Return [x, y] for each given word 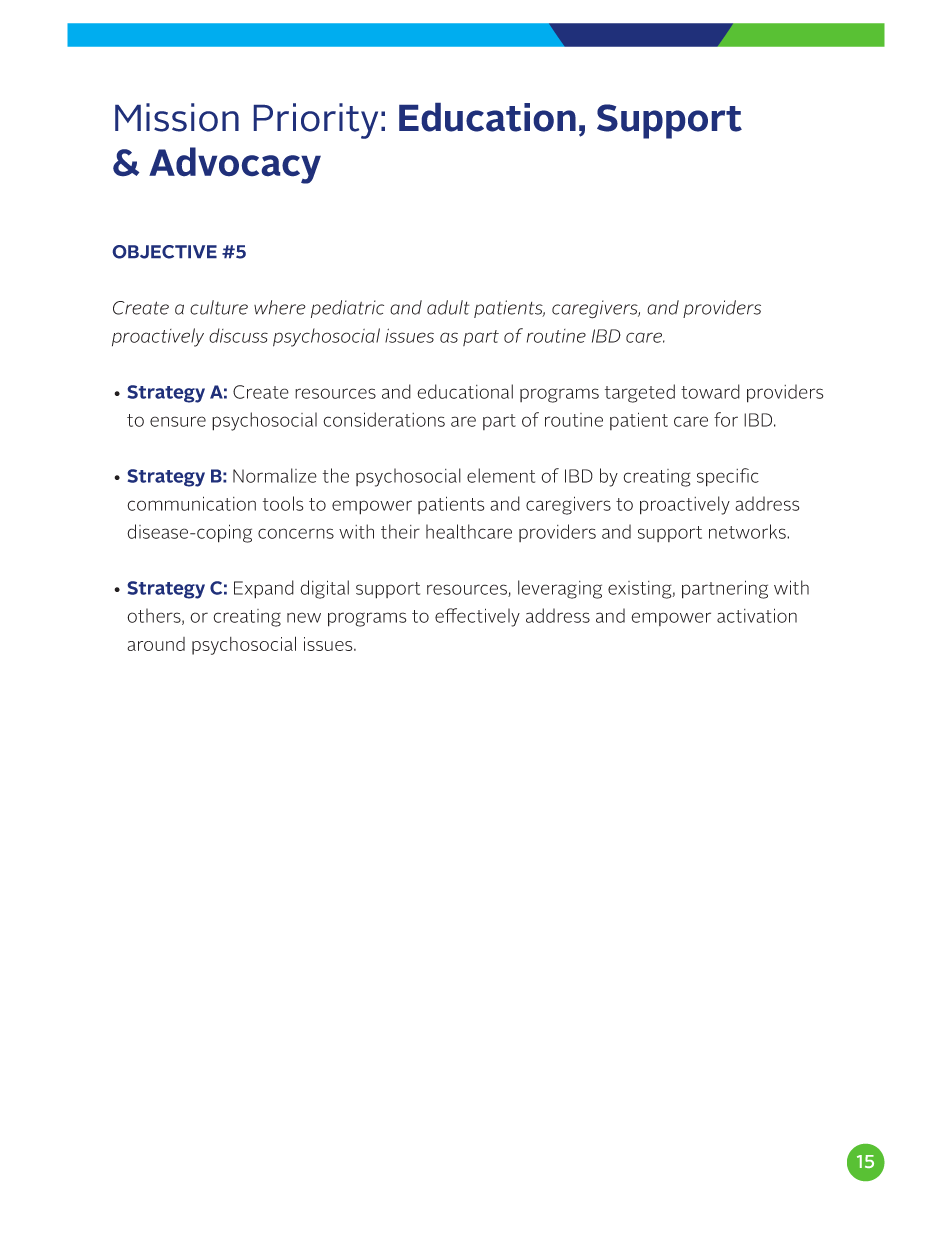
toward [710, 391]
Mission [177, 117]
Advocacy [235, 165]
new [304, 617]
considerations [384, 419]
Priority [316, 121]
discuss [238, 335]
